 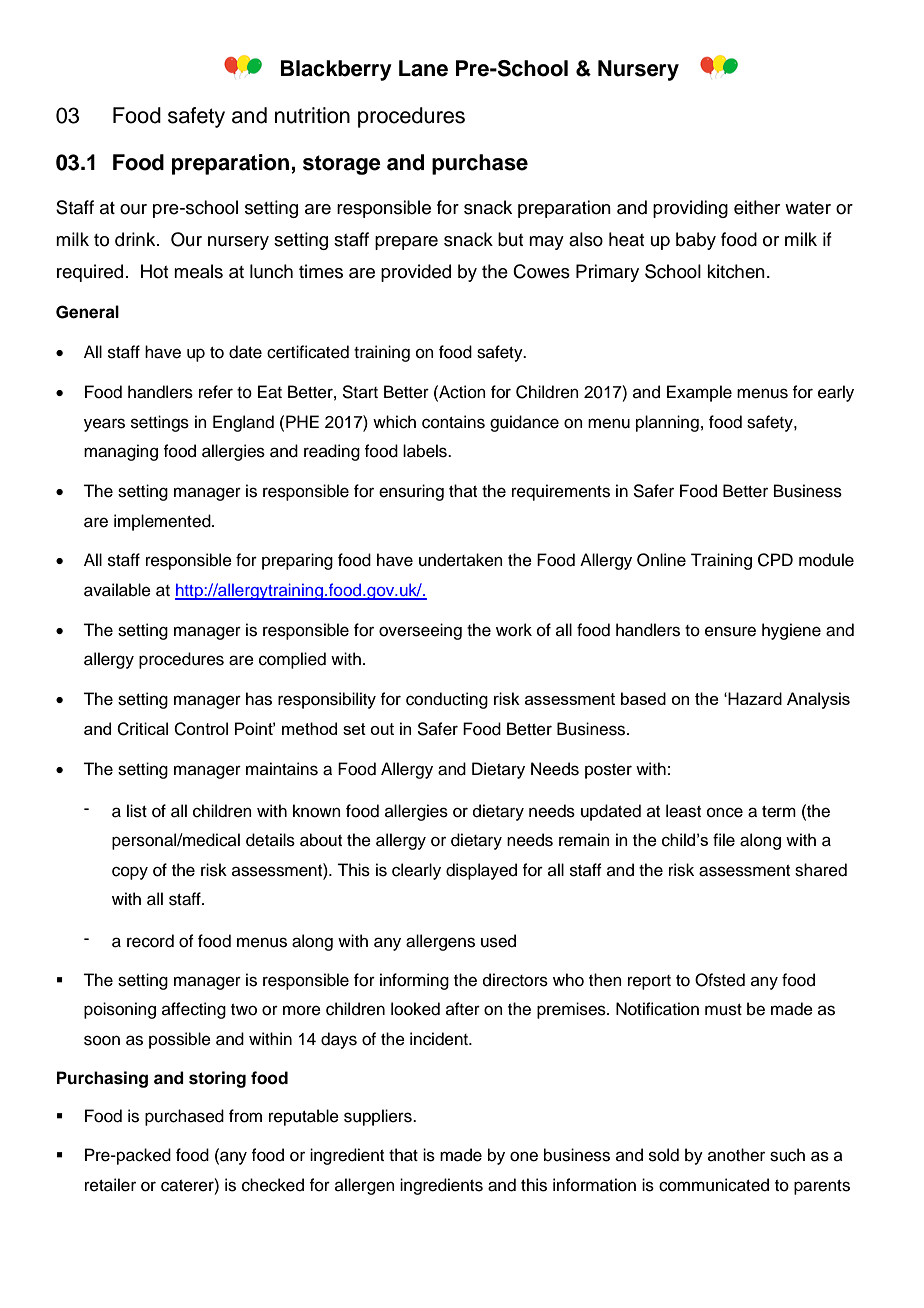 What do you see at coordinates (757, 207) in the screenshot?
I see `either` at bounding box center [757, 207].
